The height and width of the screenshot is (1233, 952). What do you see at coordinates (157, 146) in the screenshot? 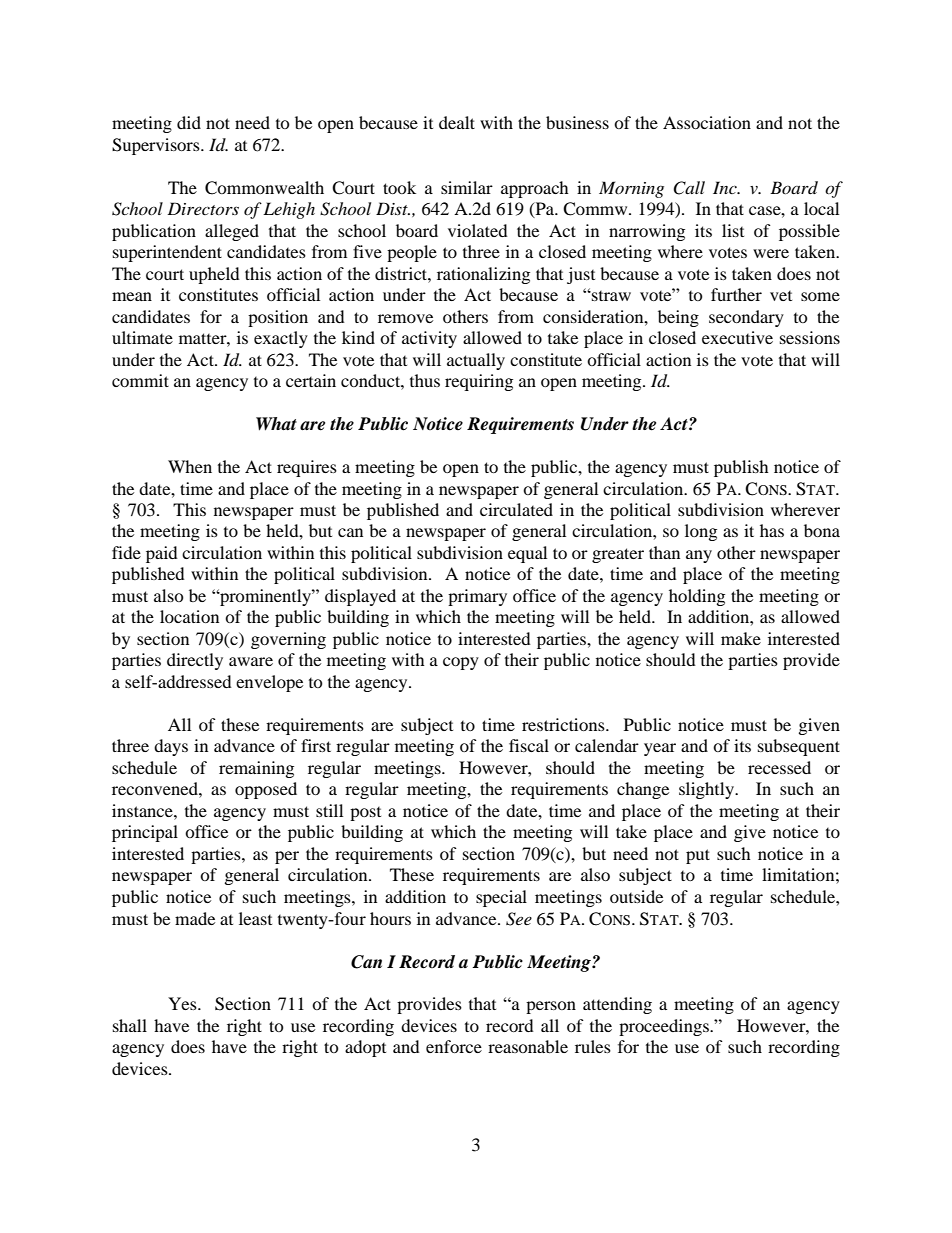
I see `Supervisors` at bounding box center [157, 146].
